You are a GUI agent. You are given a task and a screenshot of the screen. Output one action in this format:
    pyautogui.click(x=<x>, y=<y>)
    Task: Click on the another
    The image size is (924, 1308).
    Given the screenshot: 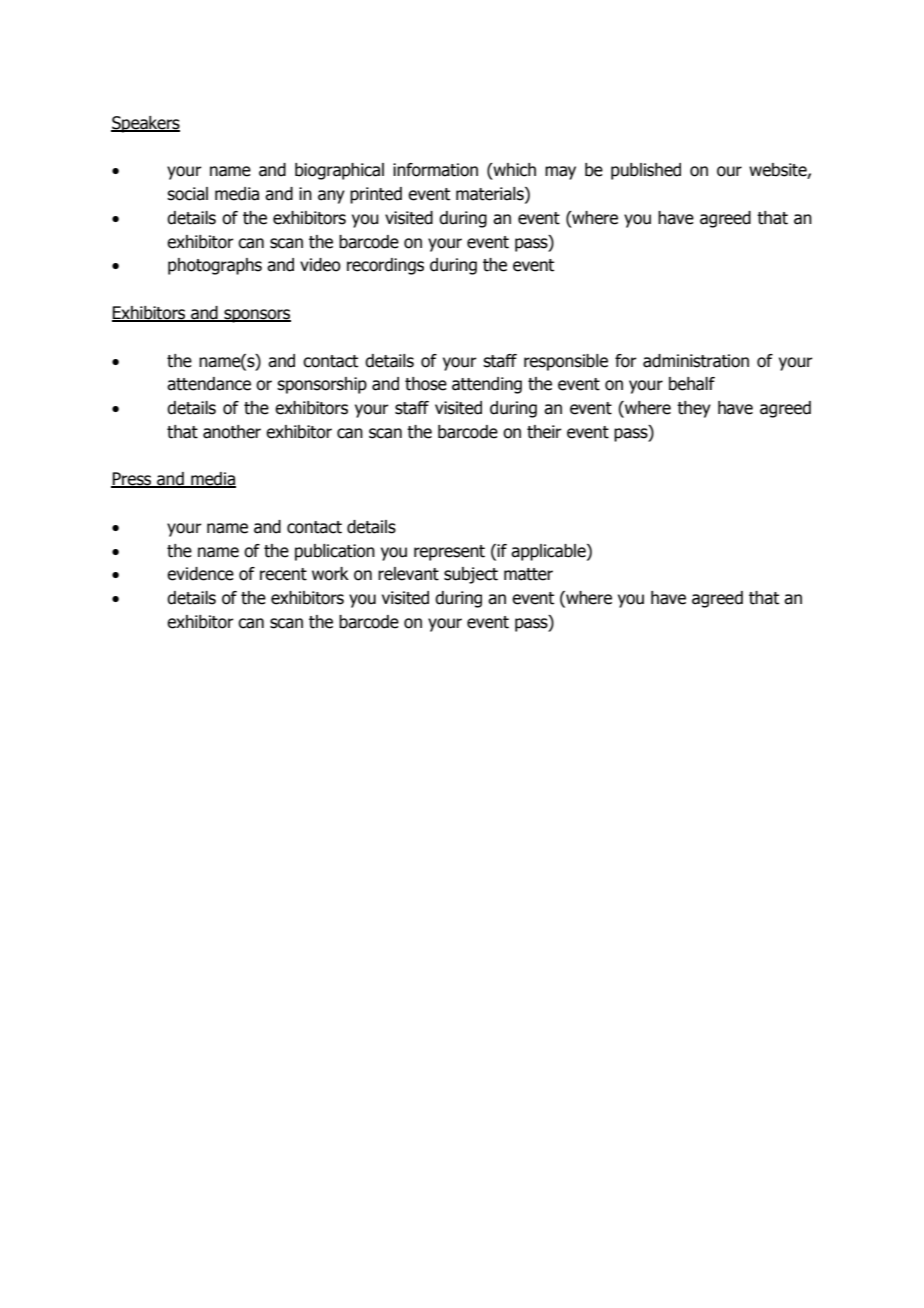 What is the action you would take?
    pyautogui.click(x=232, y=432)
